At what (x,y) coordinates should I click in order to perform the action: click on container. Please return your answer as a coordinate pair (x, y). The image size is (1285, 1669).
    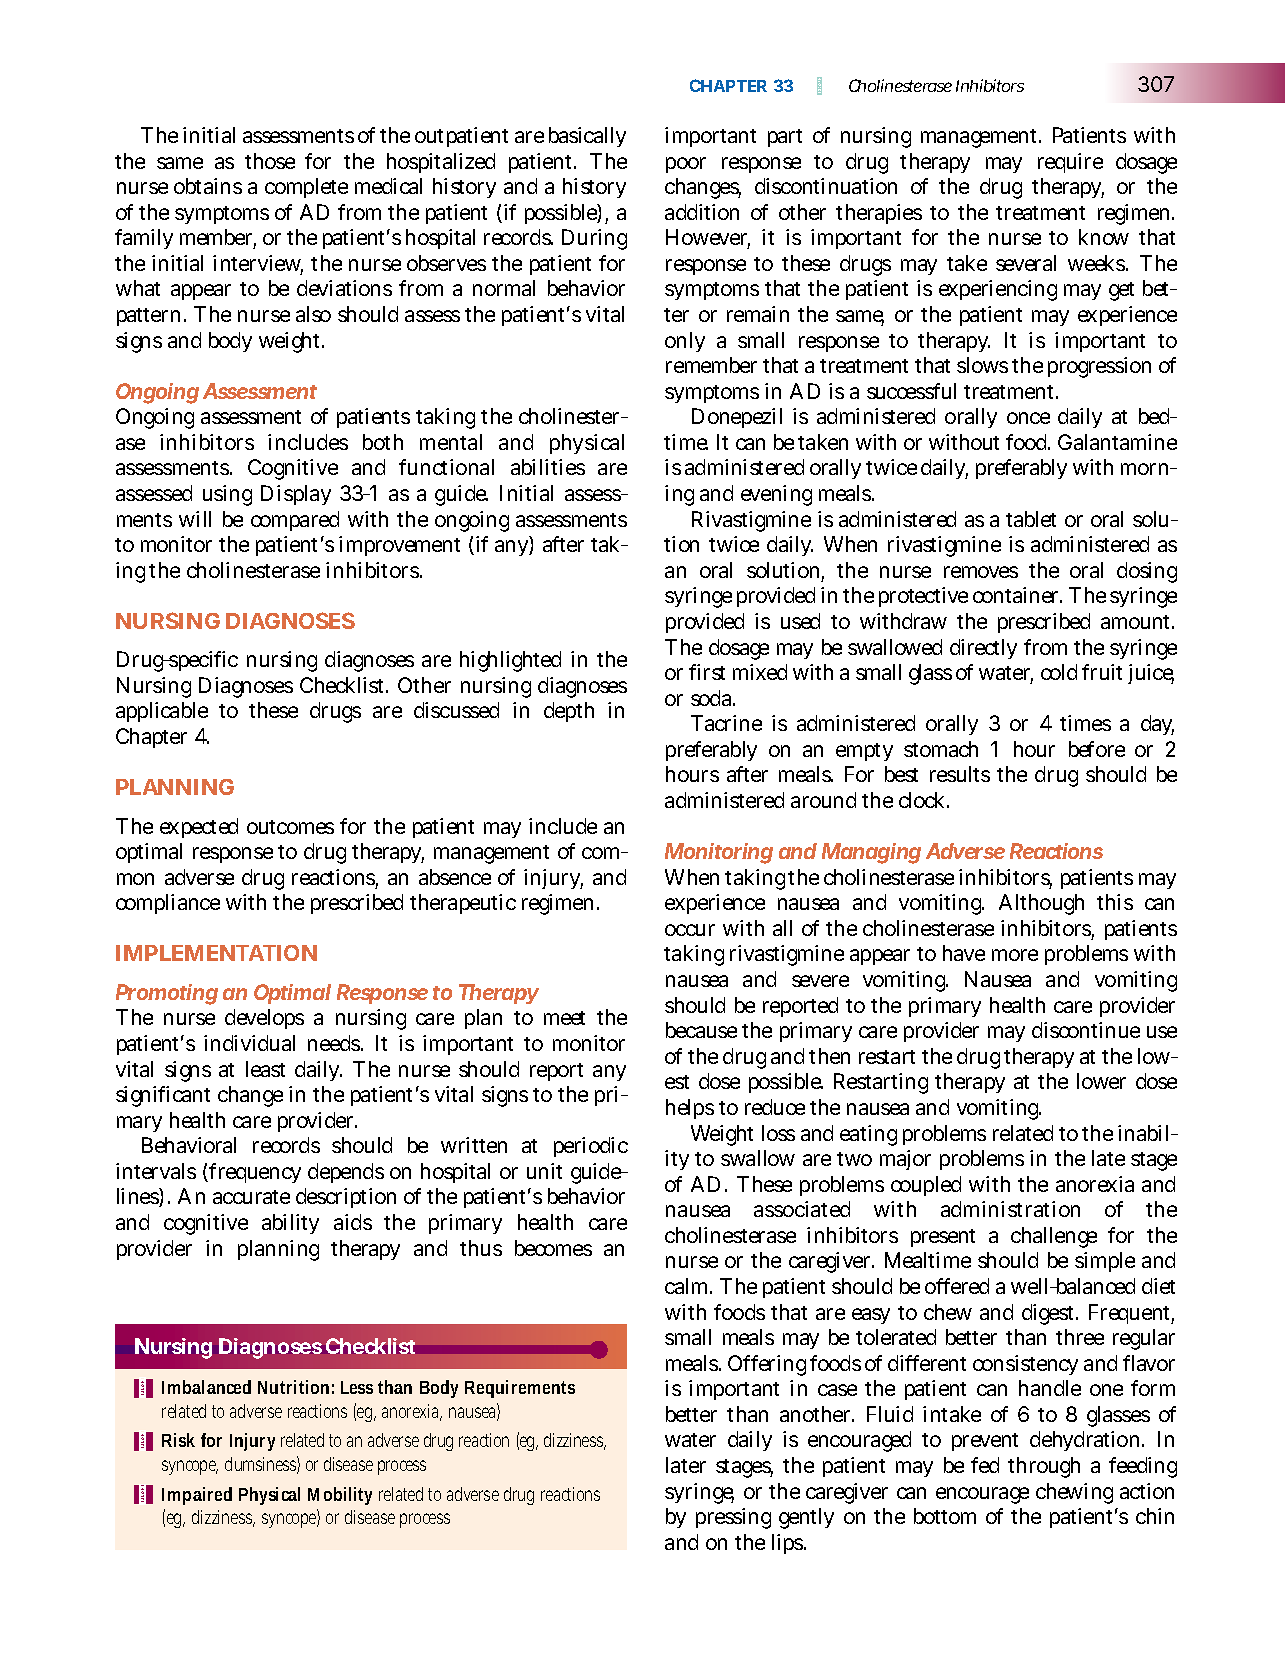
    Looking at the image, I should click on (1017, 595).
